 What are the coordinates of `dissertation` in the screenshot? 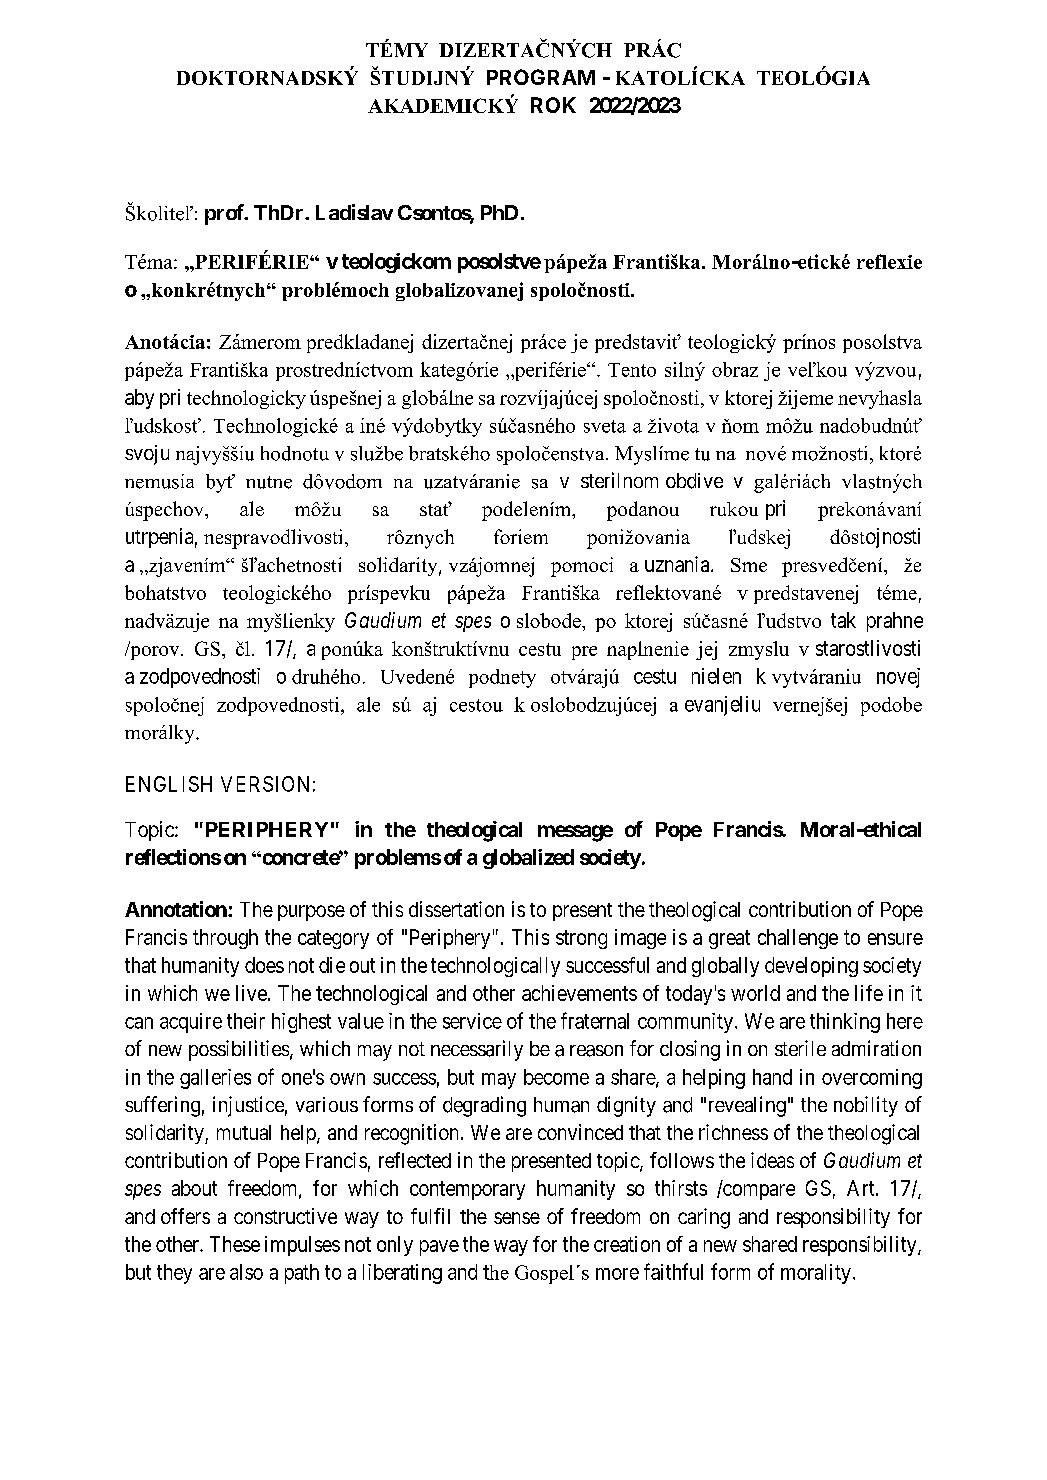 It's located at (456, 909).
